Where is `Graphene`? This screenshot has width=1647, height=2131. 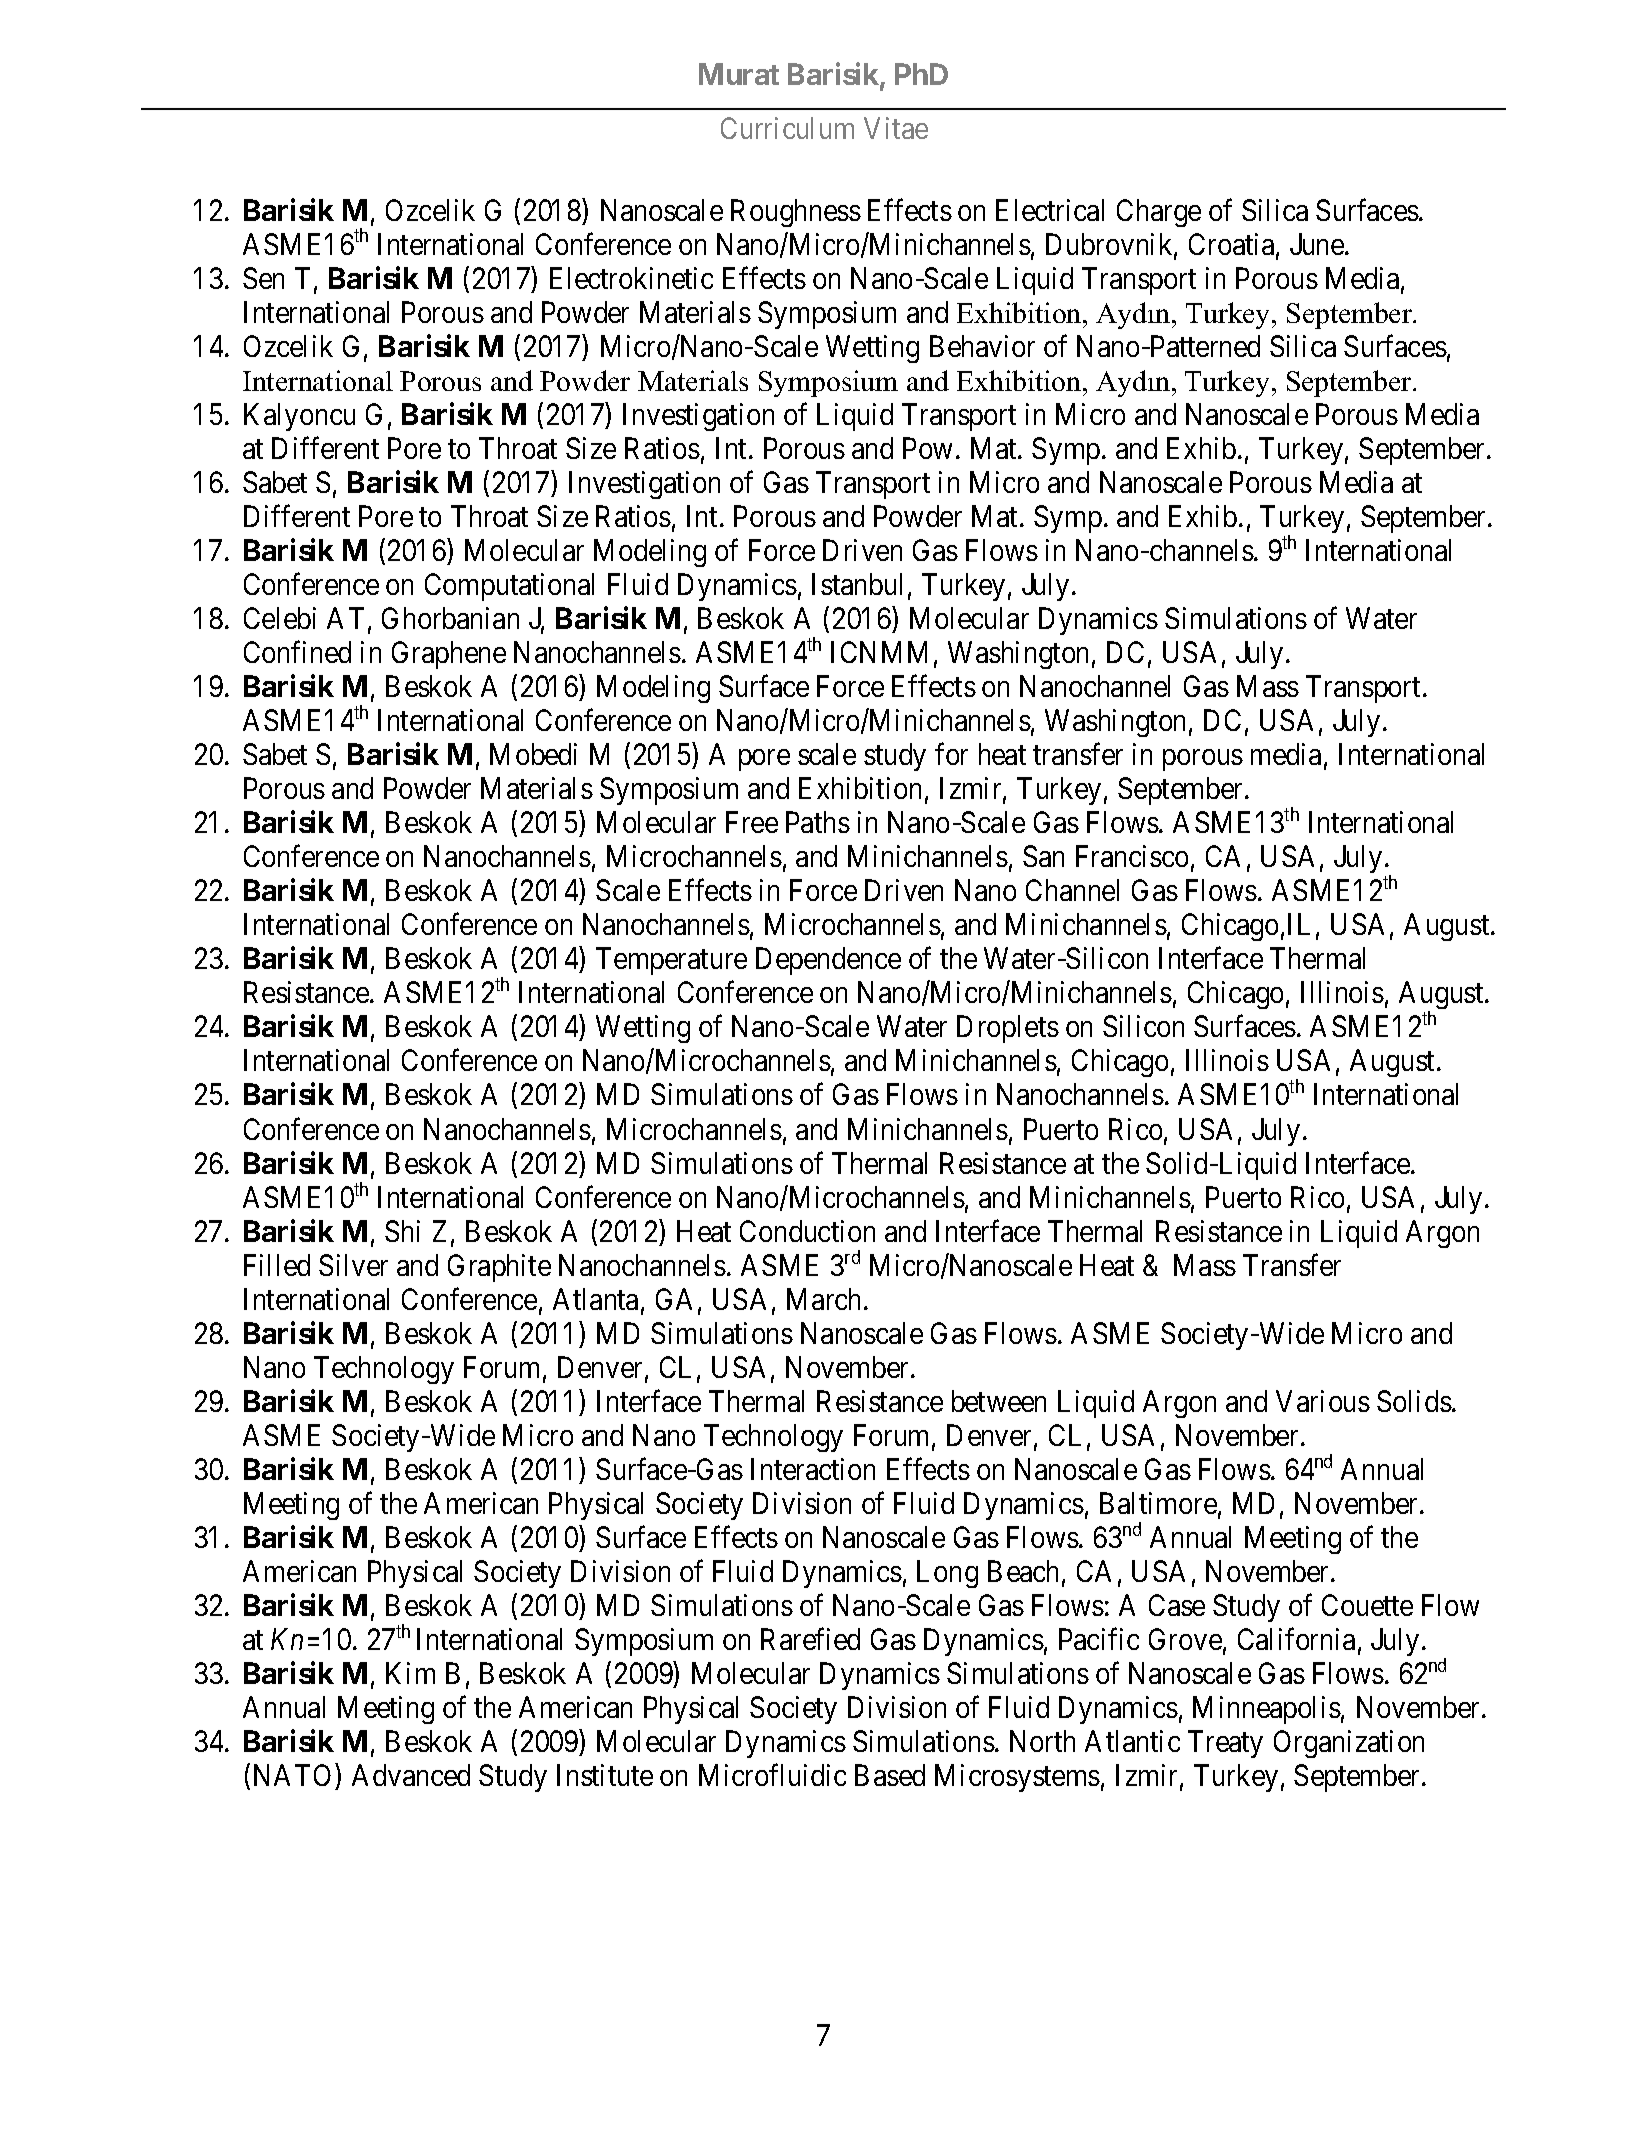
Graphene is located at coordinates (449, 655).
